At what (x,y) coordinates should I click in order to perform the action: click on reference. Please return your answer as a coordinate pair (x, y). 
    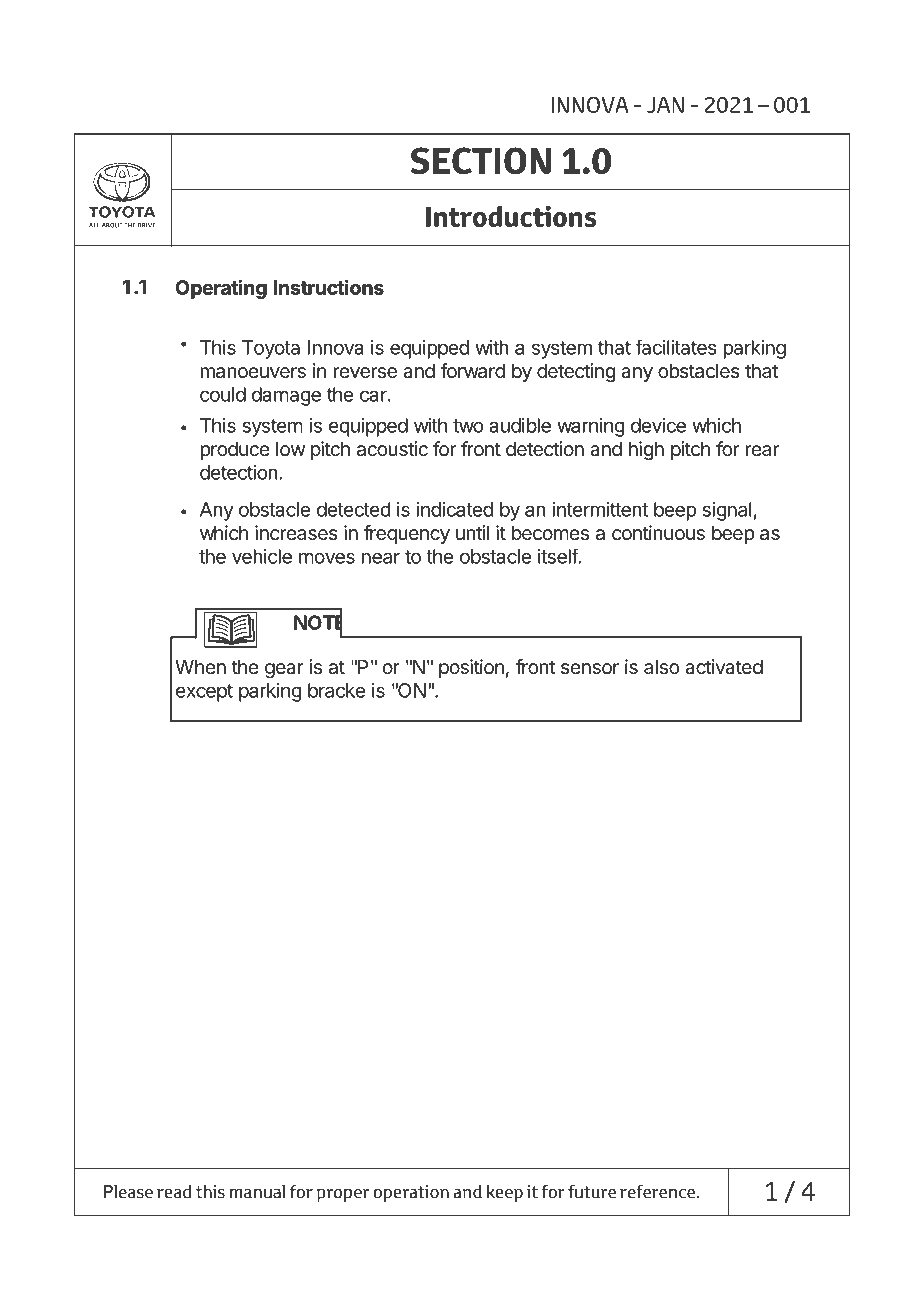
    Looking at the image, I should click on (657, 1192).
